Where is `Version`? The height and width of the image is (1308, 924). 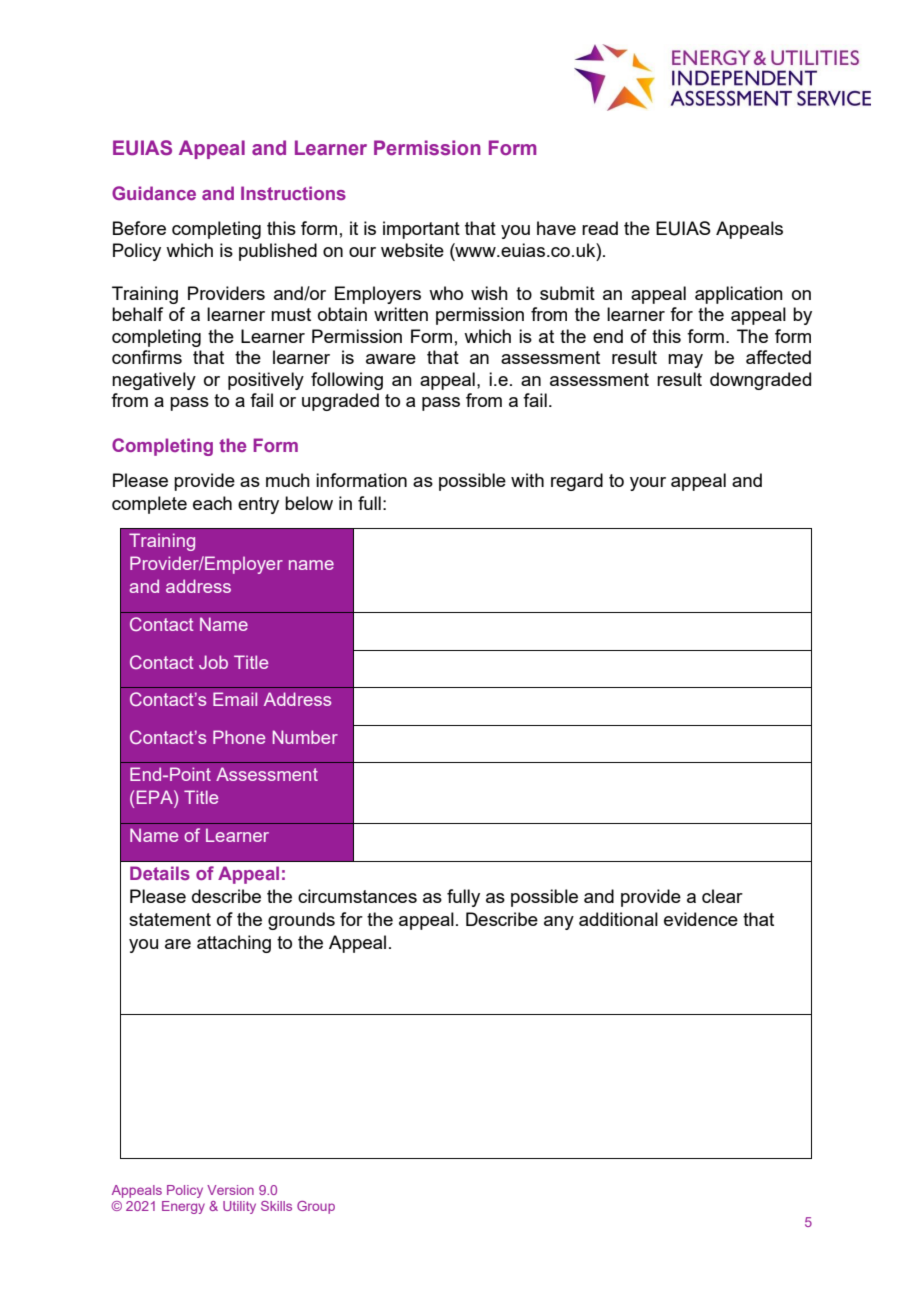 Version is located at coordinates (230, 1190).
